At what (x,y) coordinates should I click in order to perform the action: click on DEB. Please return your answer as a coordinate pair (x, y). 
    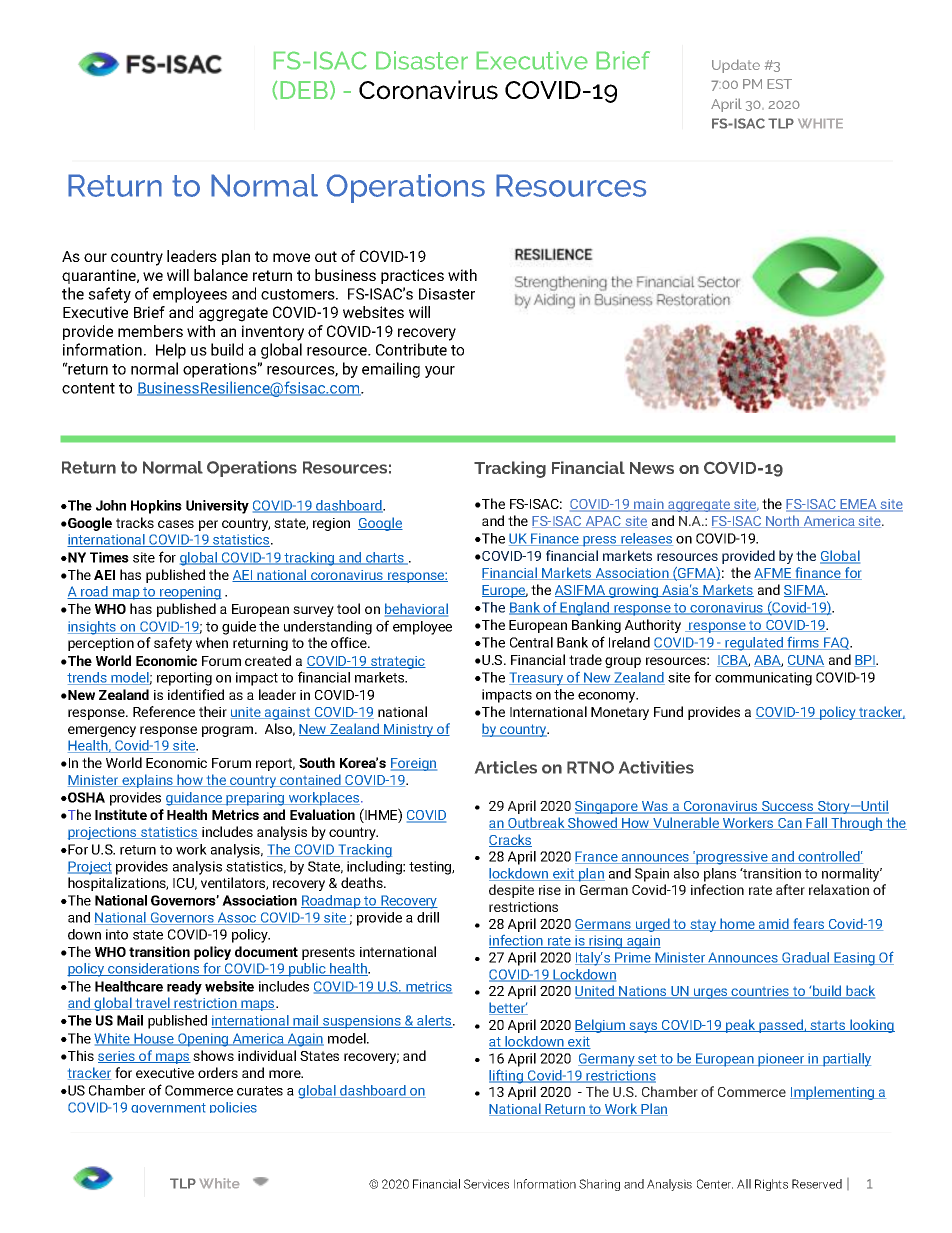
    Looking at the image, I should click on (304, 90).
